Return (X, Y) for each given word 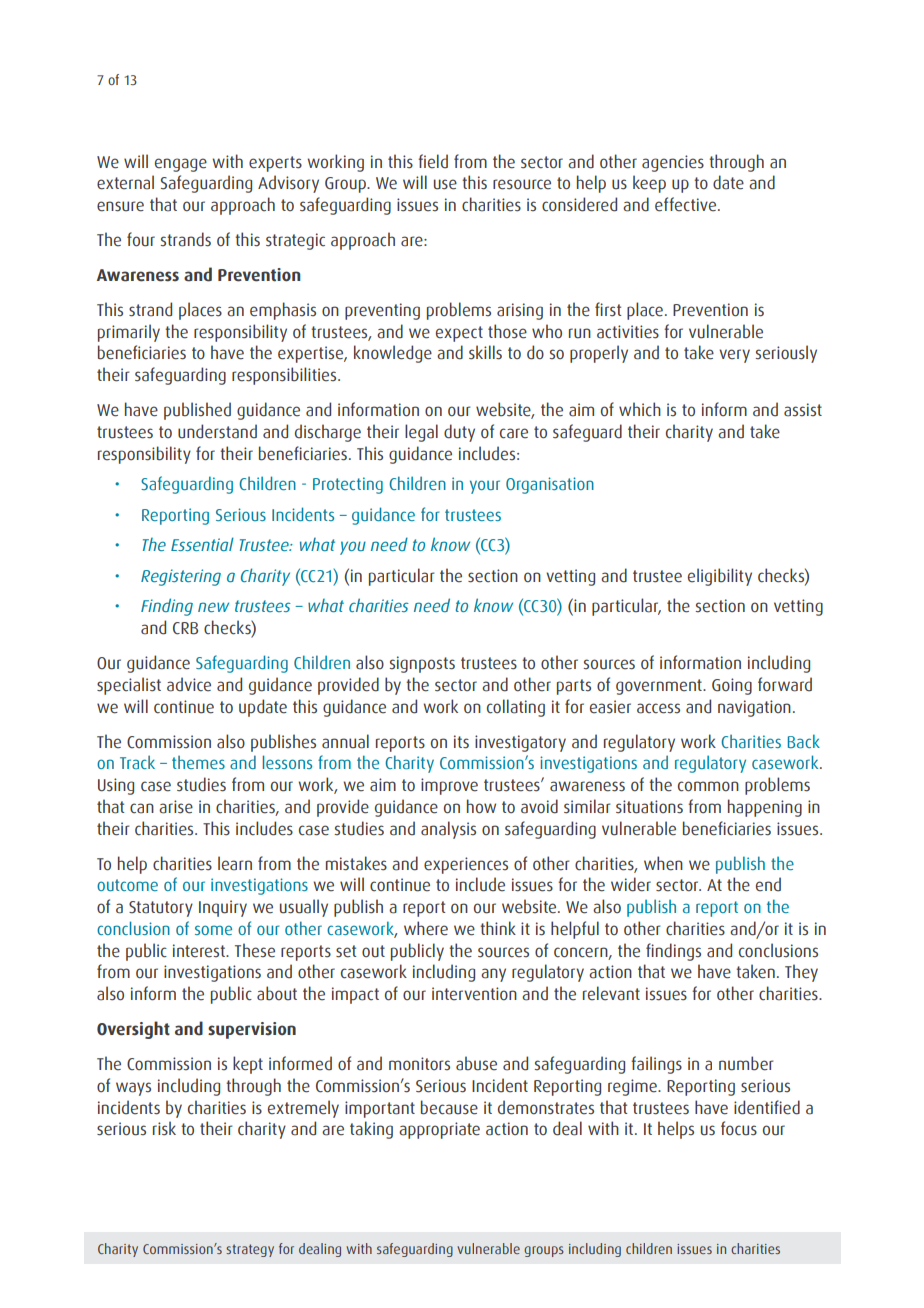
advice (189, 684)
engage (181, 165)
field (433, 161)
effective (687, 204)
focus (739, 1128)
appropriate (439, 1130)
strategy (250, 1250)
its (461, 742)
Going (732, 686)
